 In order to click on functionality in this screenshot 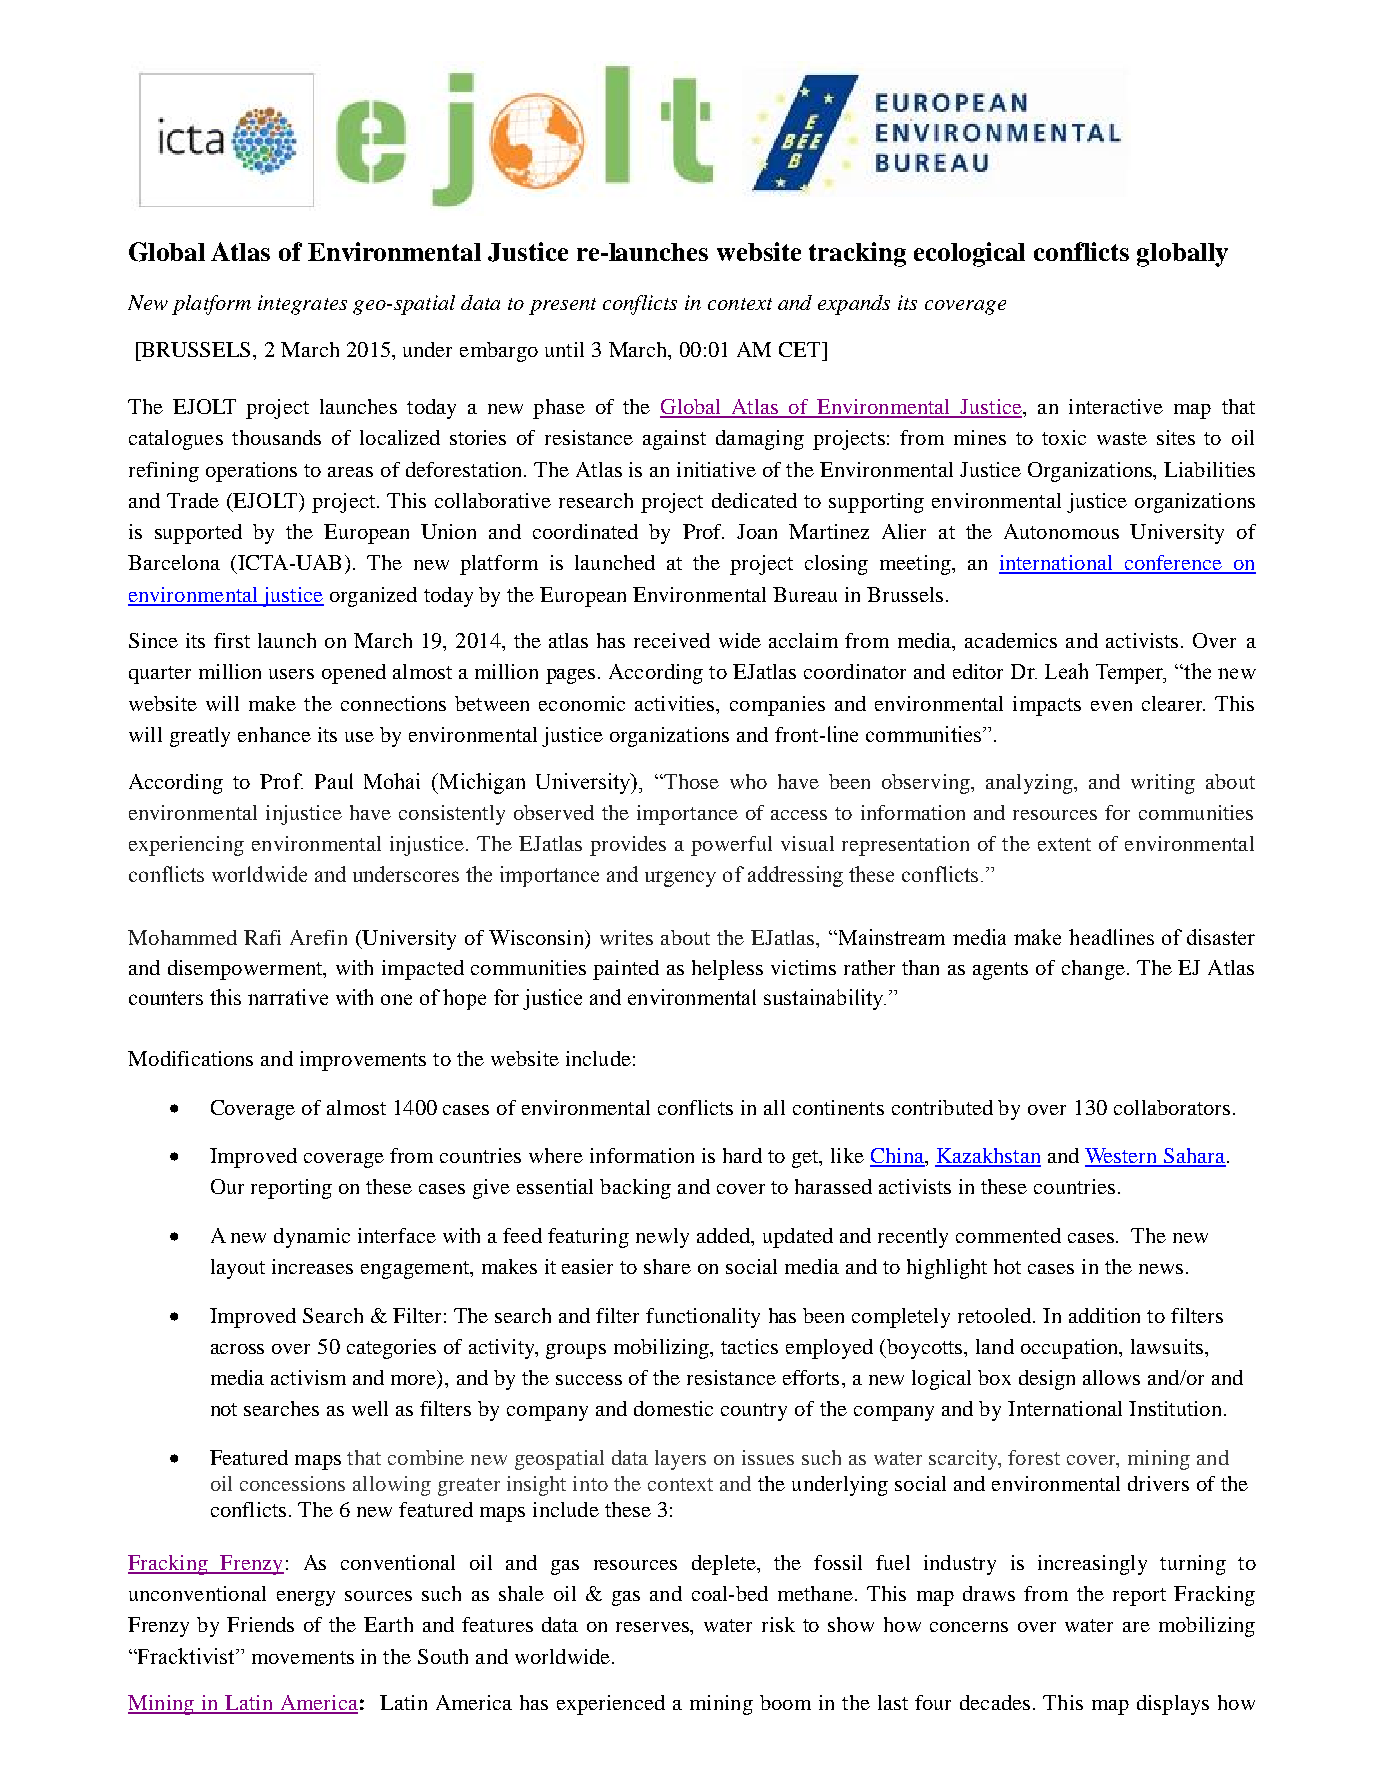, I will do `click(703, 1318)`.
